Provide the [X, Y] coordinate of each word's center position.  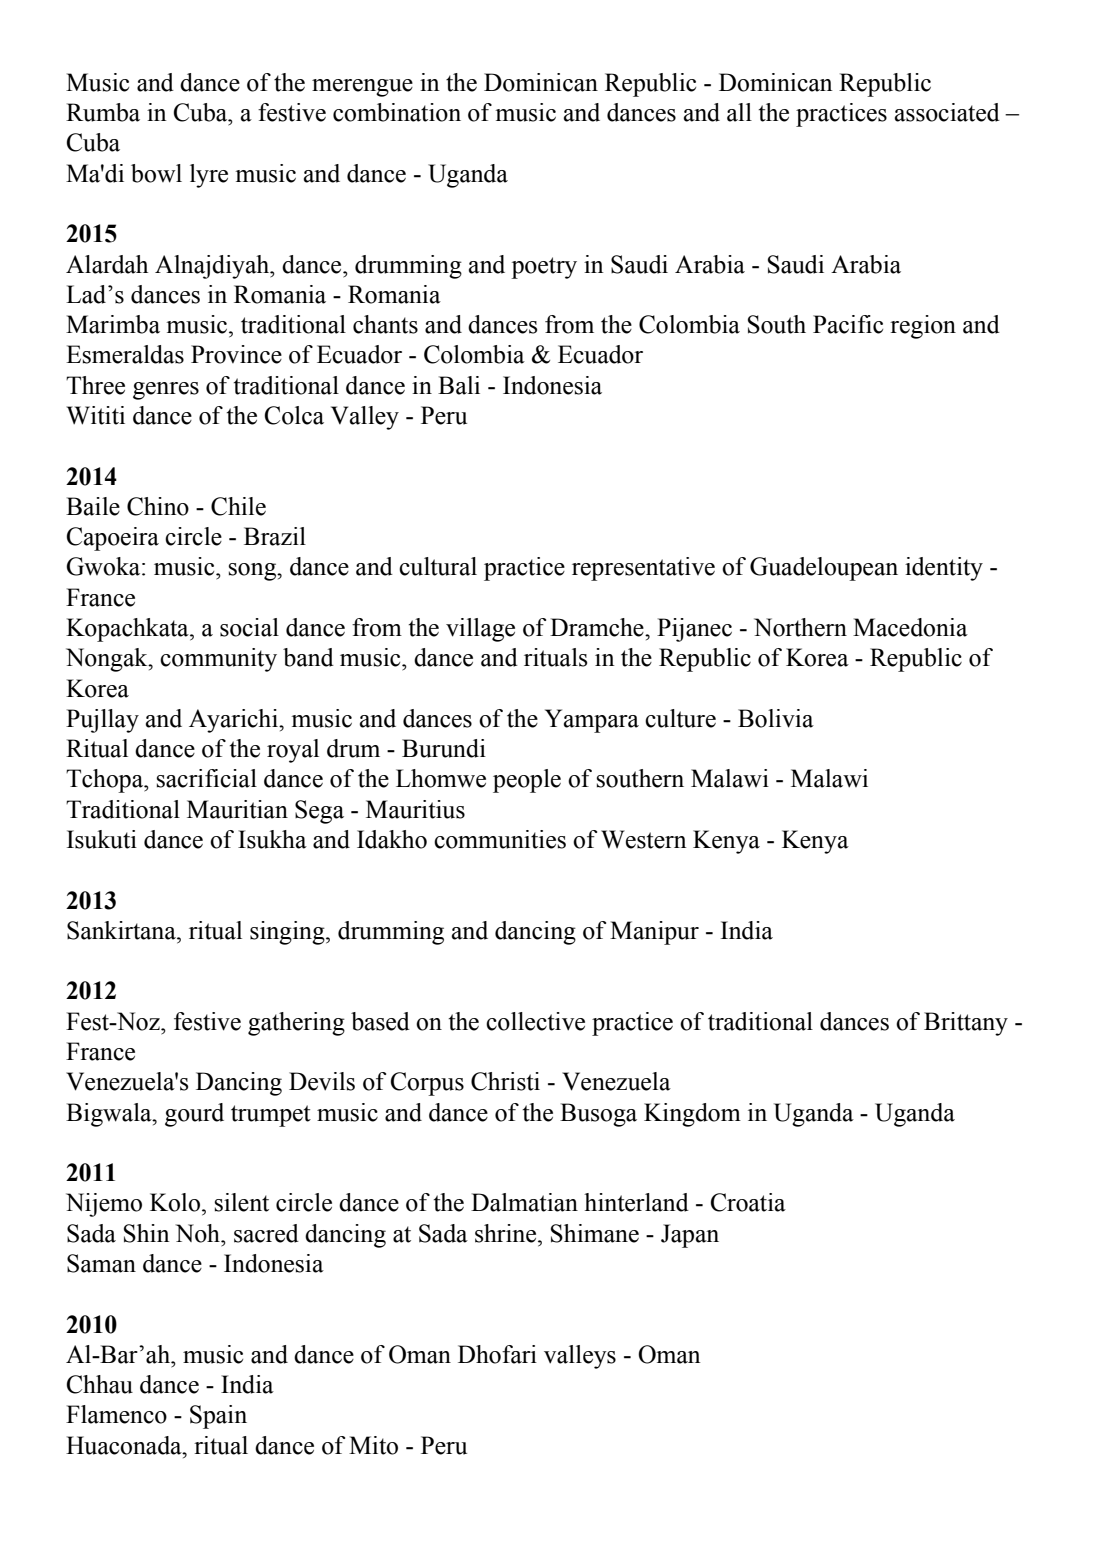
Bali [459, 385]
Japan [690, 1236]
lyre [209, 176]
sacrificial [207, 778]
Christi [505, 1081]
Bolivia [776, 718]
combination [397, 112]
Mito [373, 1445]
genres [166, 391]
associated [947, 112]
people [527, 781]
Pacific [848, 324]
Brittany [966, 1024]
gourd [194, 1115]
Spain [218, 1417]
